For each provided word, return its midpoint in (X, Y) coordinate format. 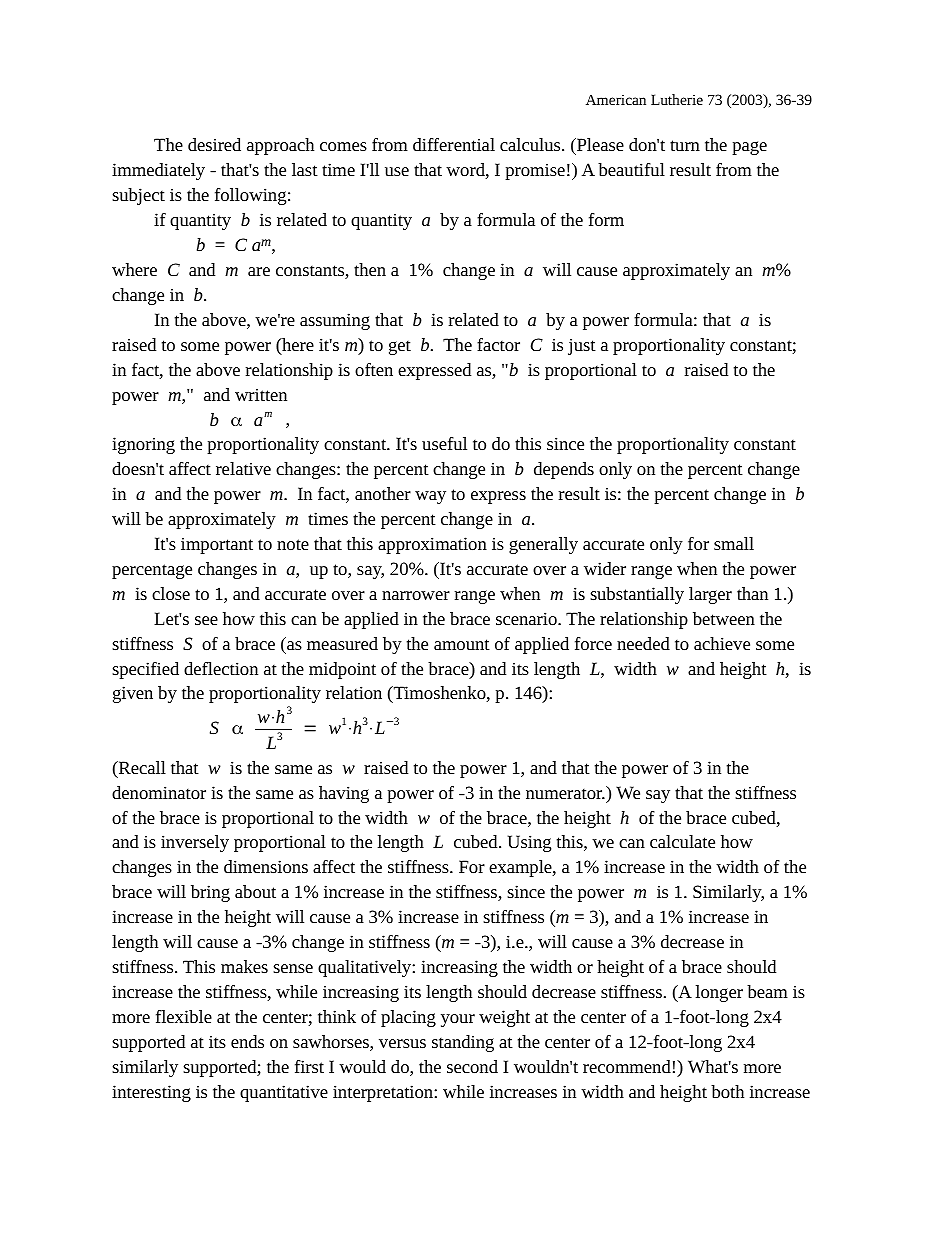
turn (685, 145)
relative (243, 468)
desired (214, 144)
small (734, 543)
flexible (184, 1016)
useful (444, 443)
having (344, 794)
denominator (159, 792)
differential (454, 144)
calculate (682, 841)
